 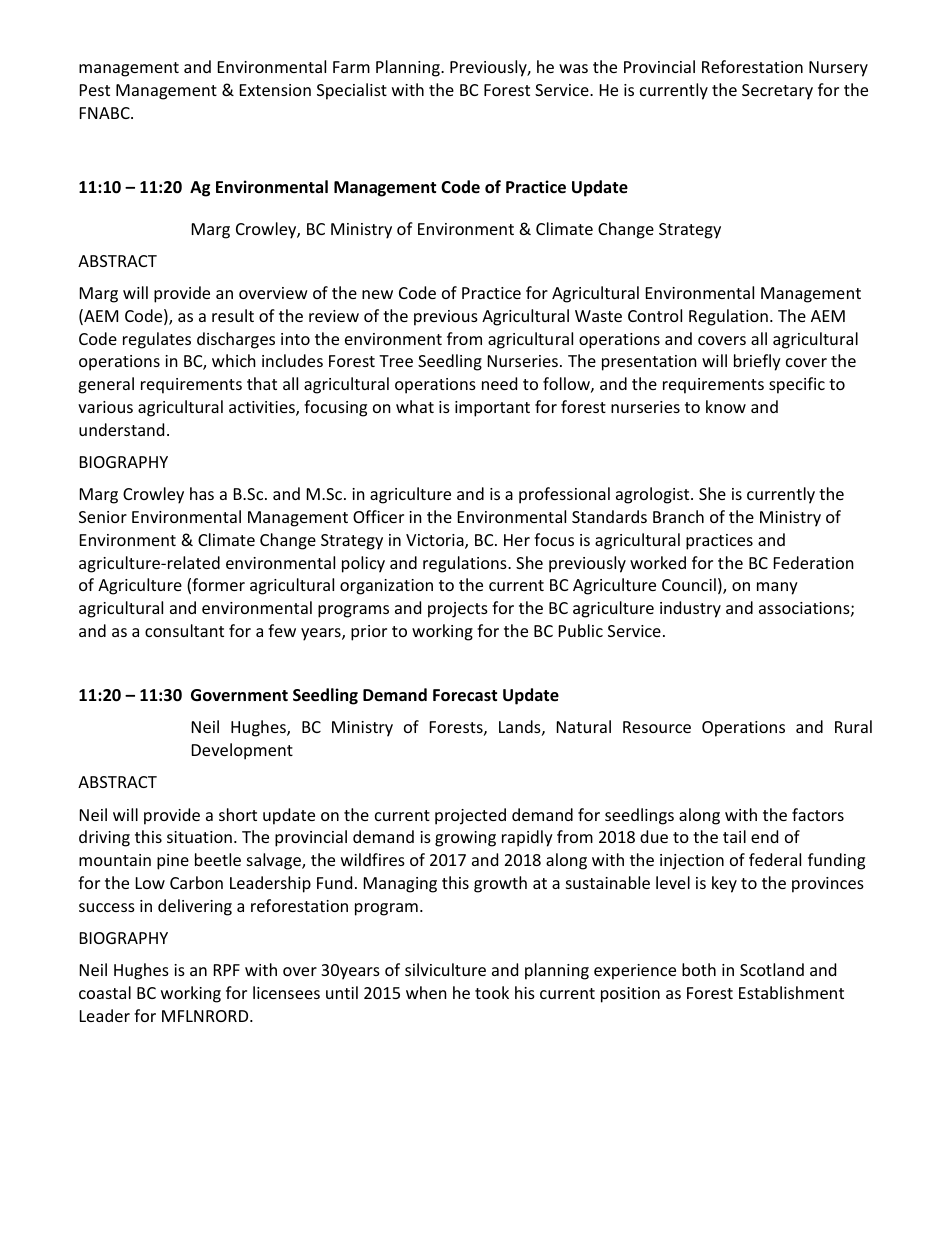 I want to click on took, so click(x=492, y=992).
